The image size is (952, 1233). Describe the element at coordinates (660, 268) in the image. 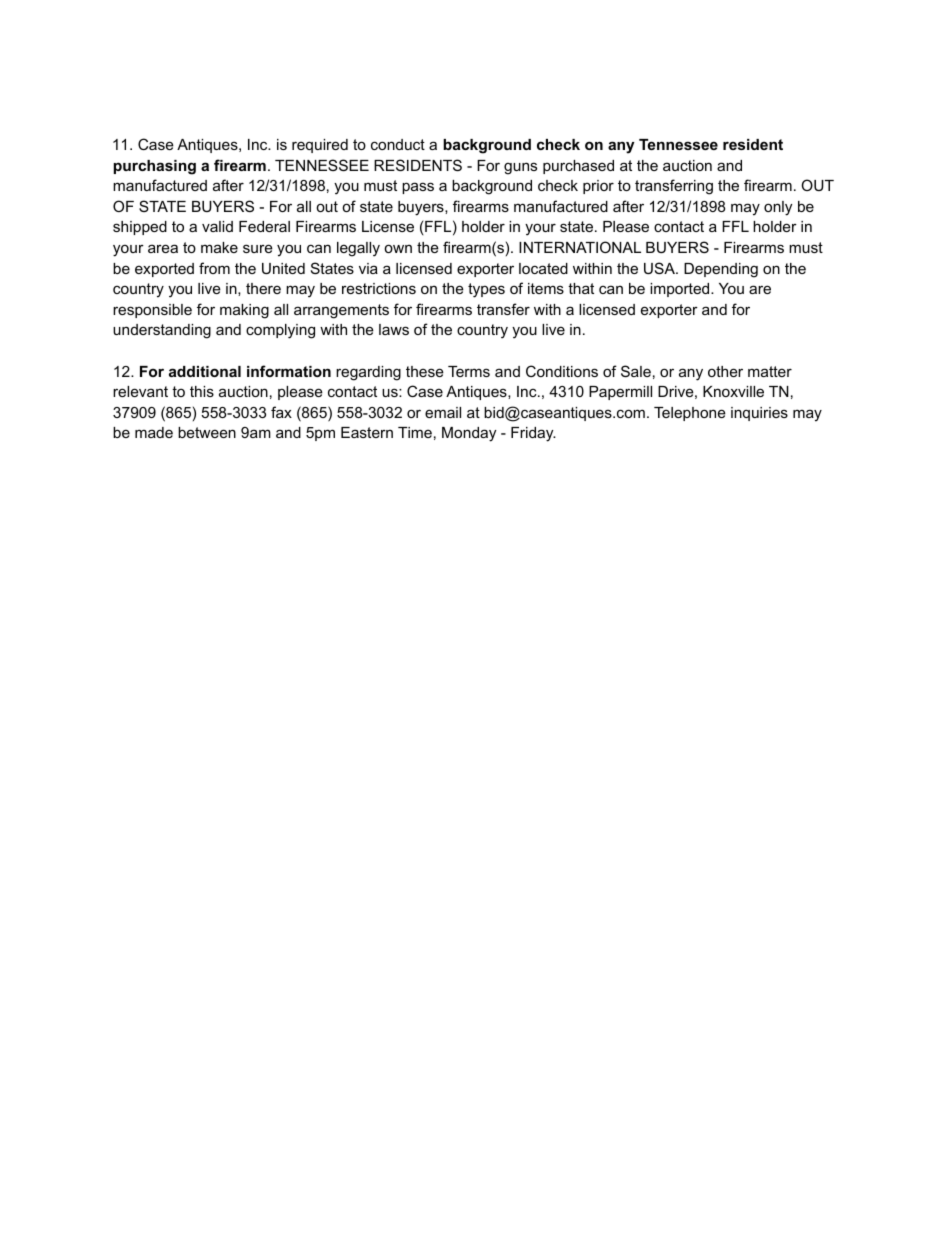

I see `USA` at that location.
